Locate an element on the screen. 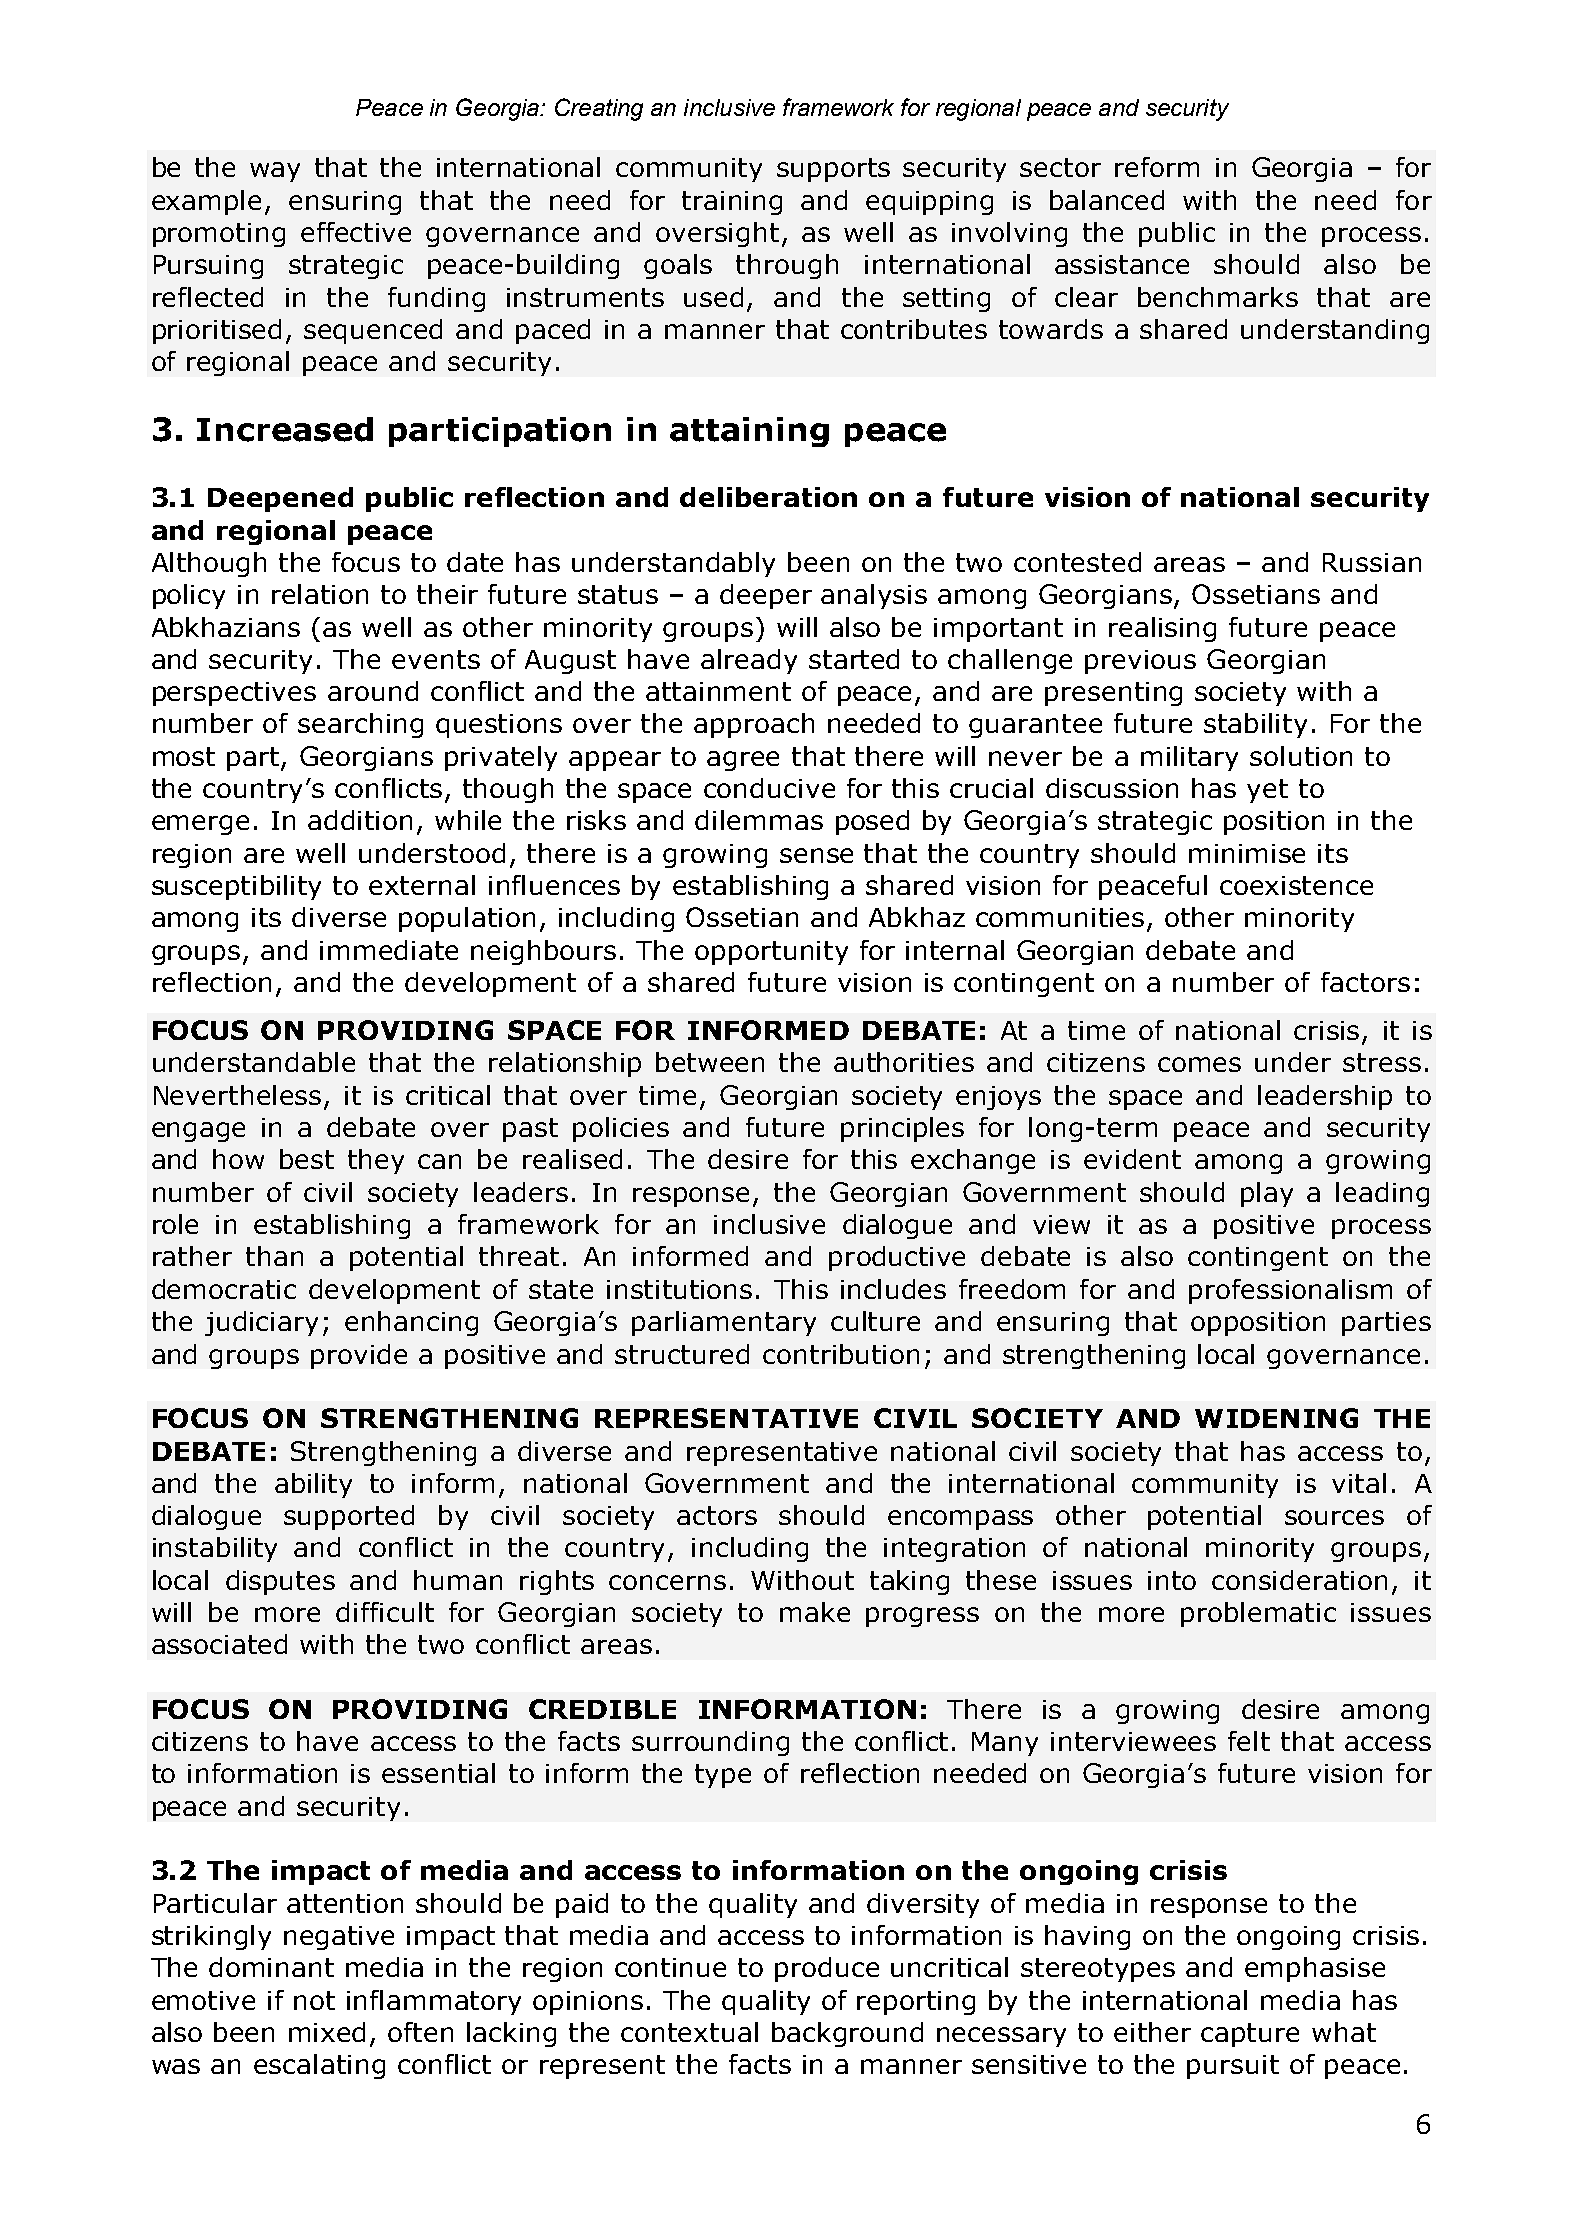 The width and height of the screenshot is (1582, 2239). supports is located at coordinates (833, 170).
